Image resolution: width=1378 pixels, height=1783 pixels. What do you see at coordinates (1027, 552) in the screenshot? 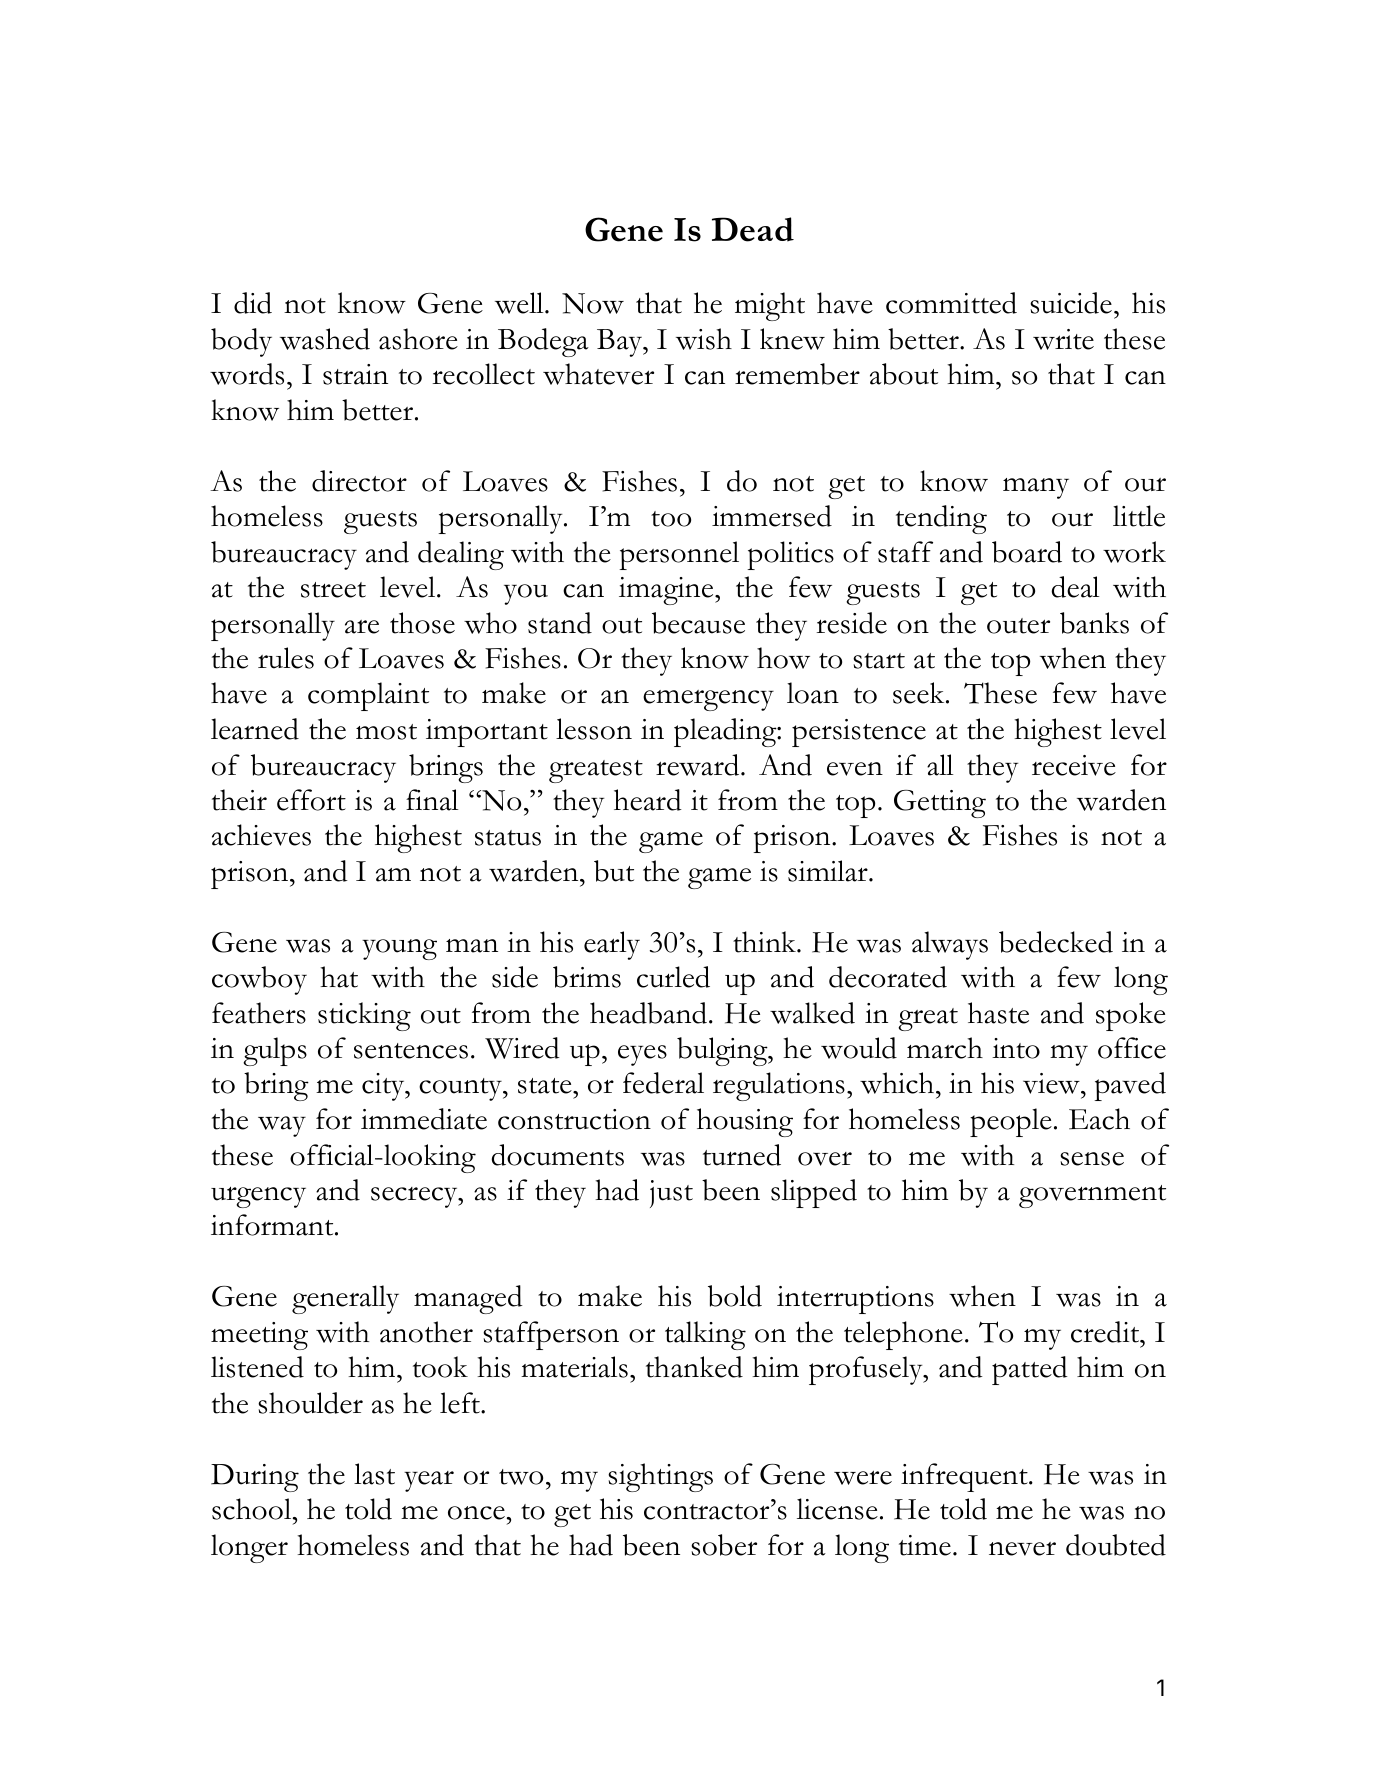
I see `board` at bounding box center [1027, 552].
